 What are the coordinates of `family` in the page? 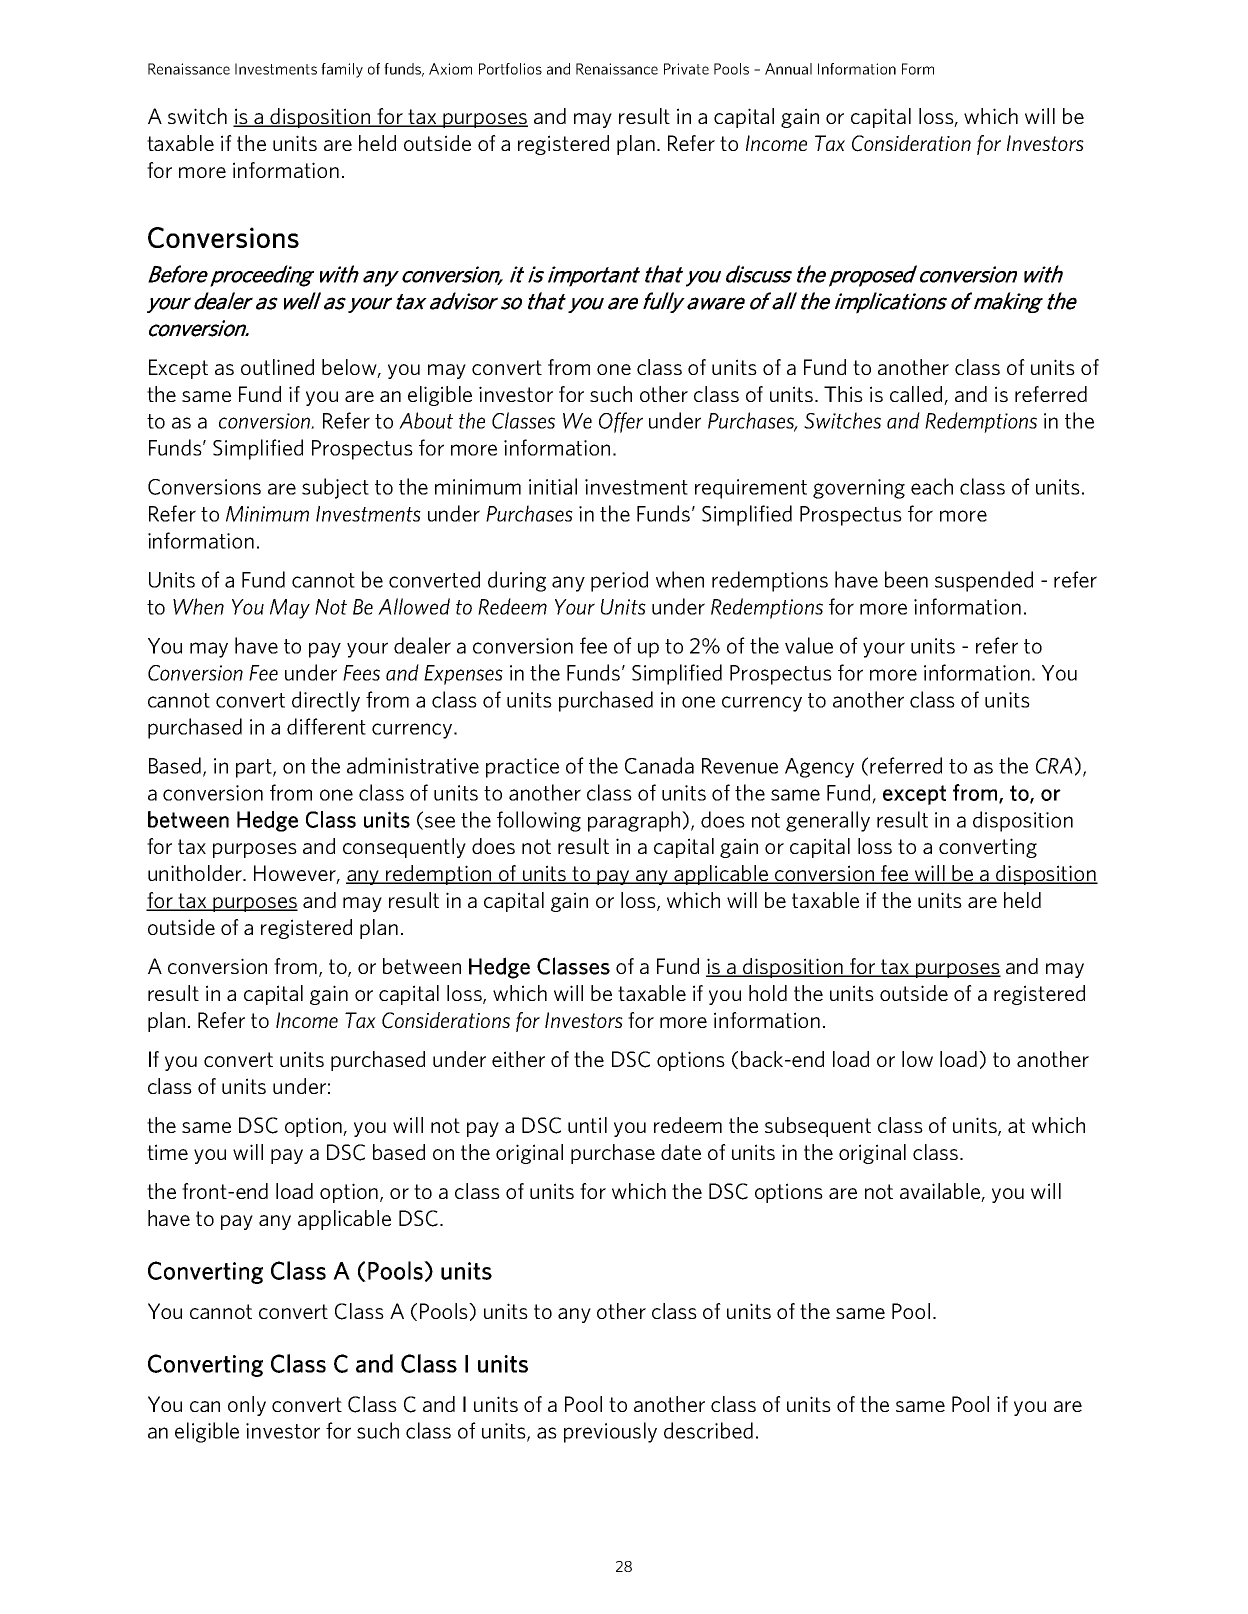 It's located at (342, 70).
